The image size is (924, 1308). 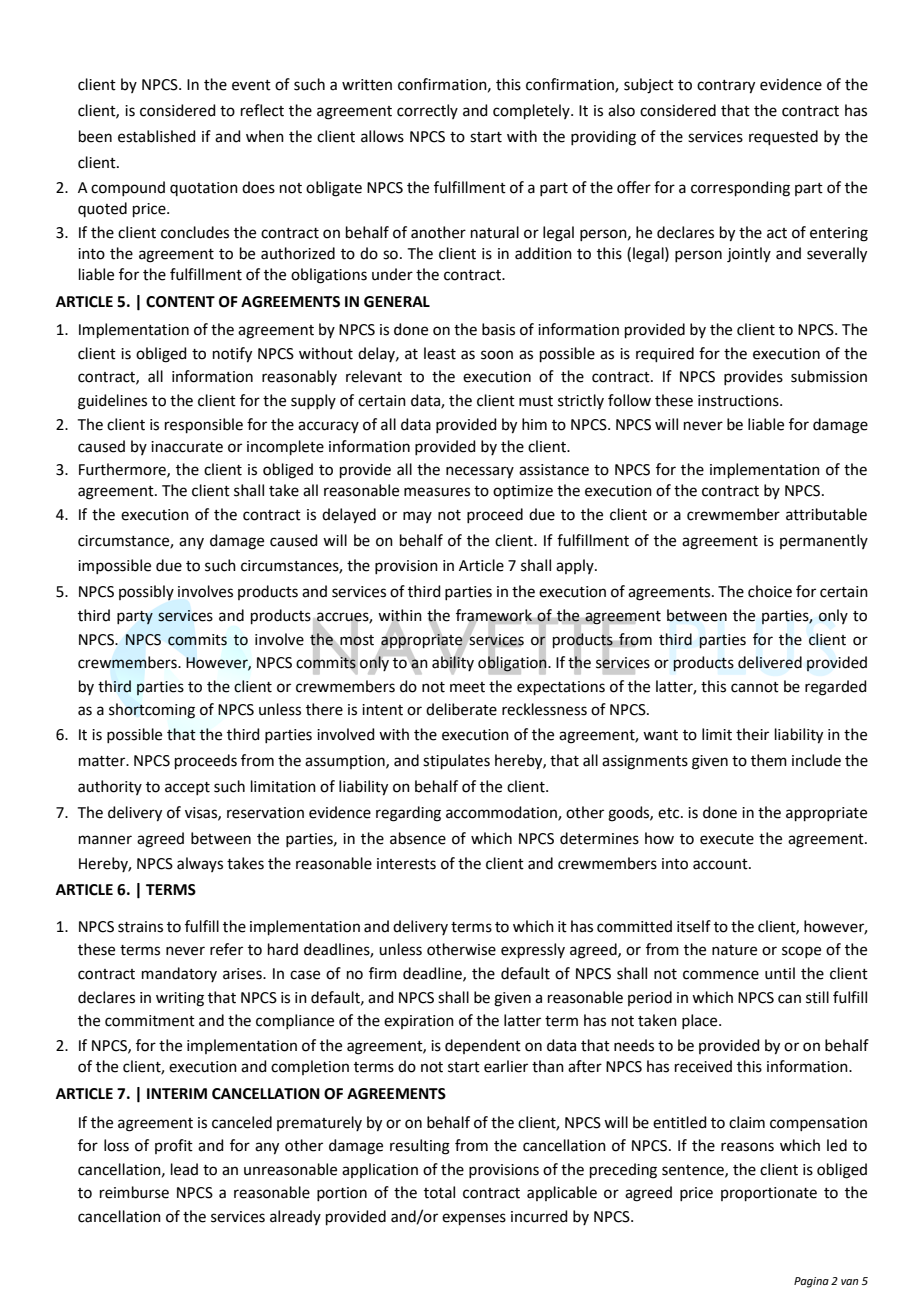 I want to click on inaccurate, so click(x=187, y=447).
